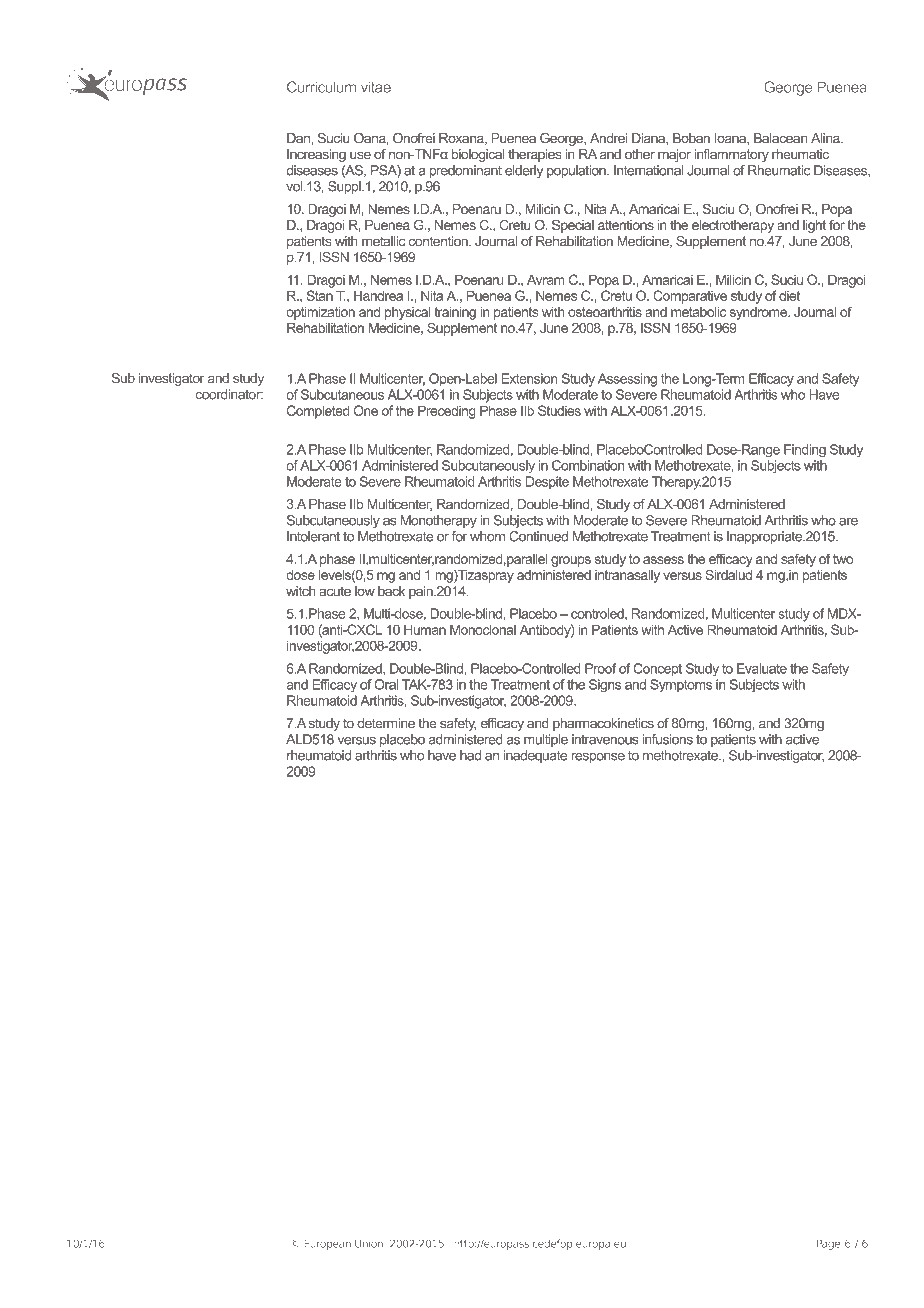 The image size is (924, 1308). I want to click on Proof, so click(600, 668).
